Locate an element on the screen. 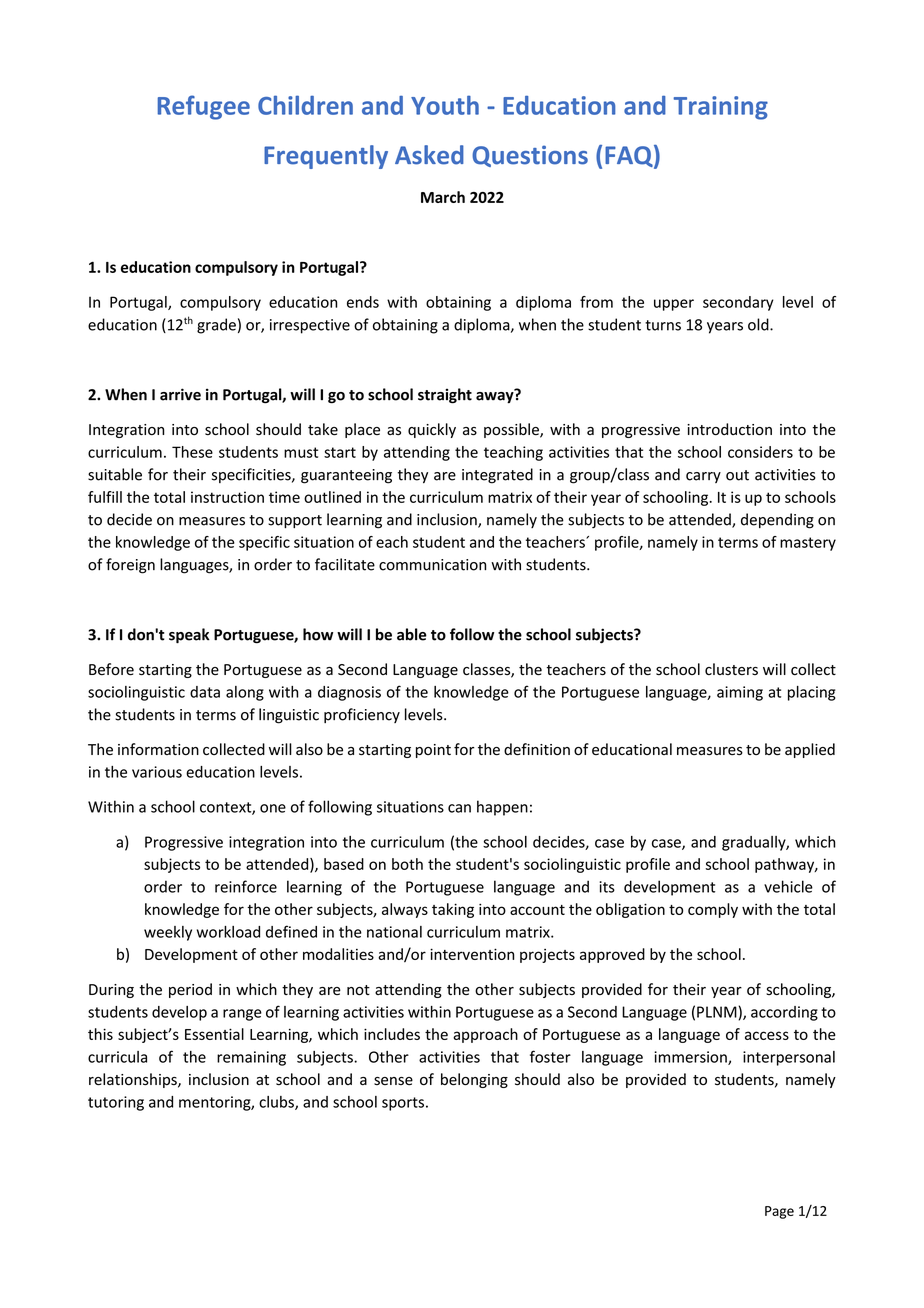 The height and width of the screenshot is (1308, 924). taking is located at coordinates (453, 910).
